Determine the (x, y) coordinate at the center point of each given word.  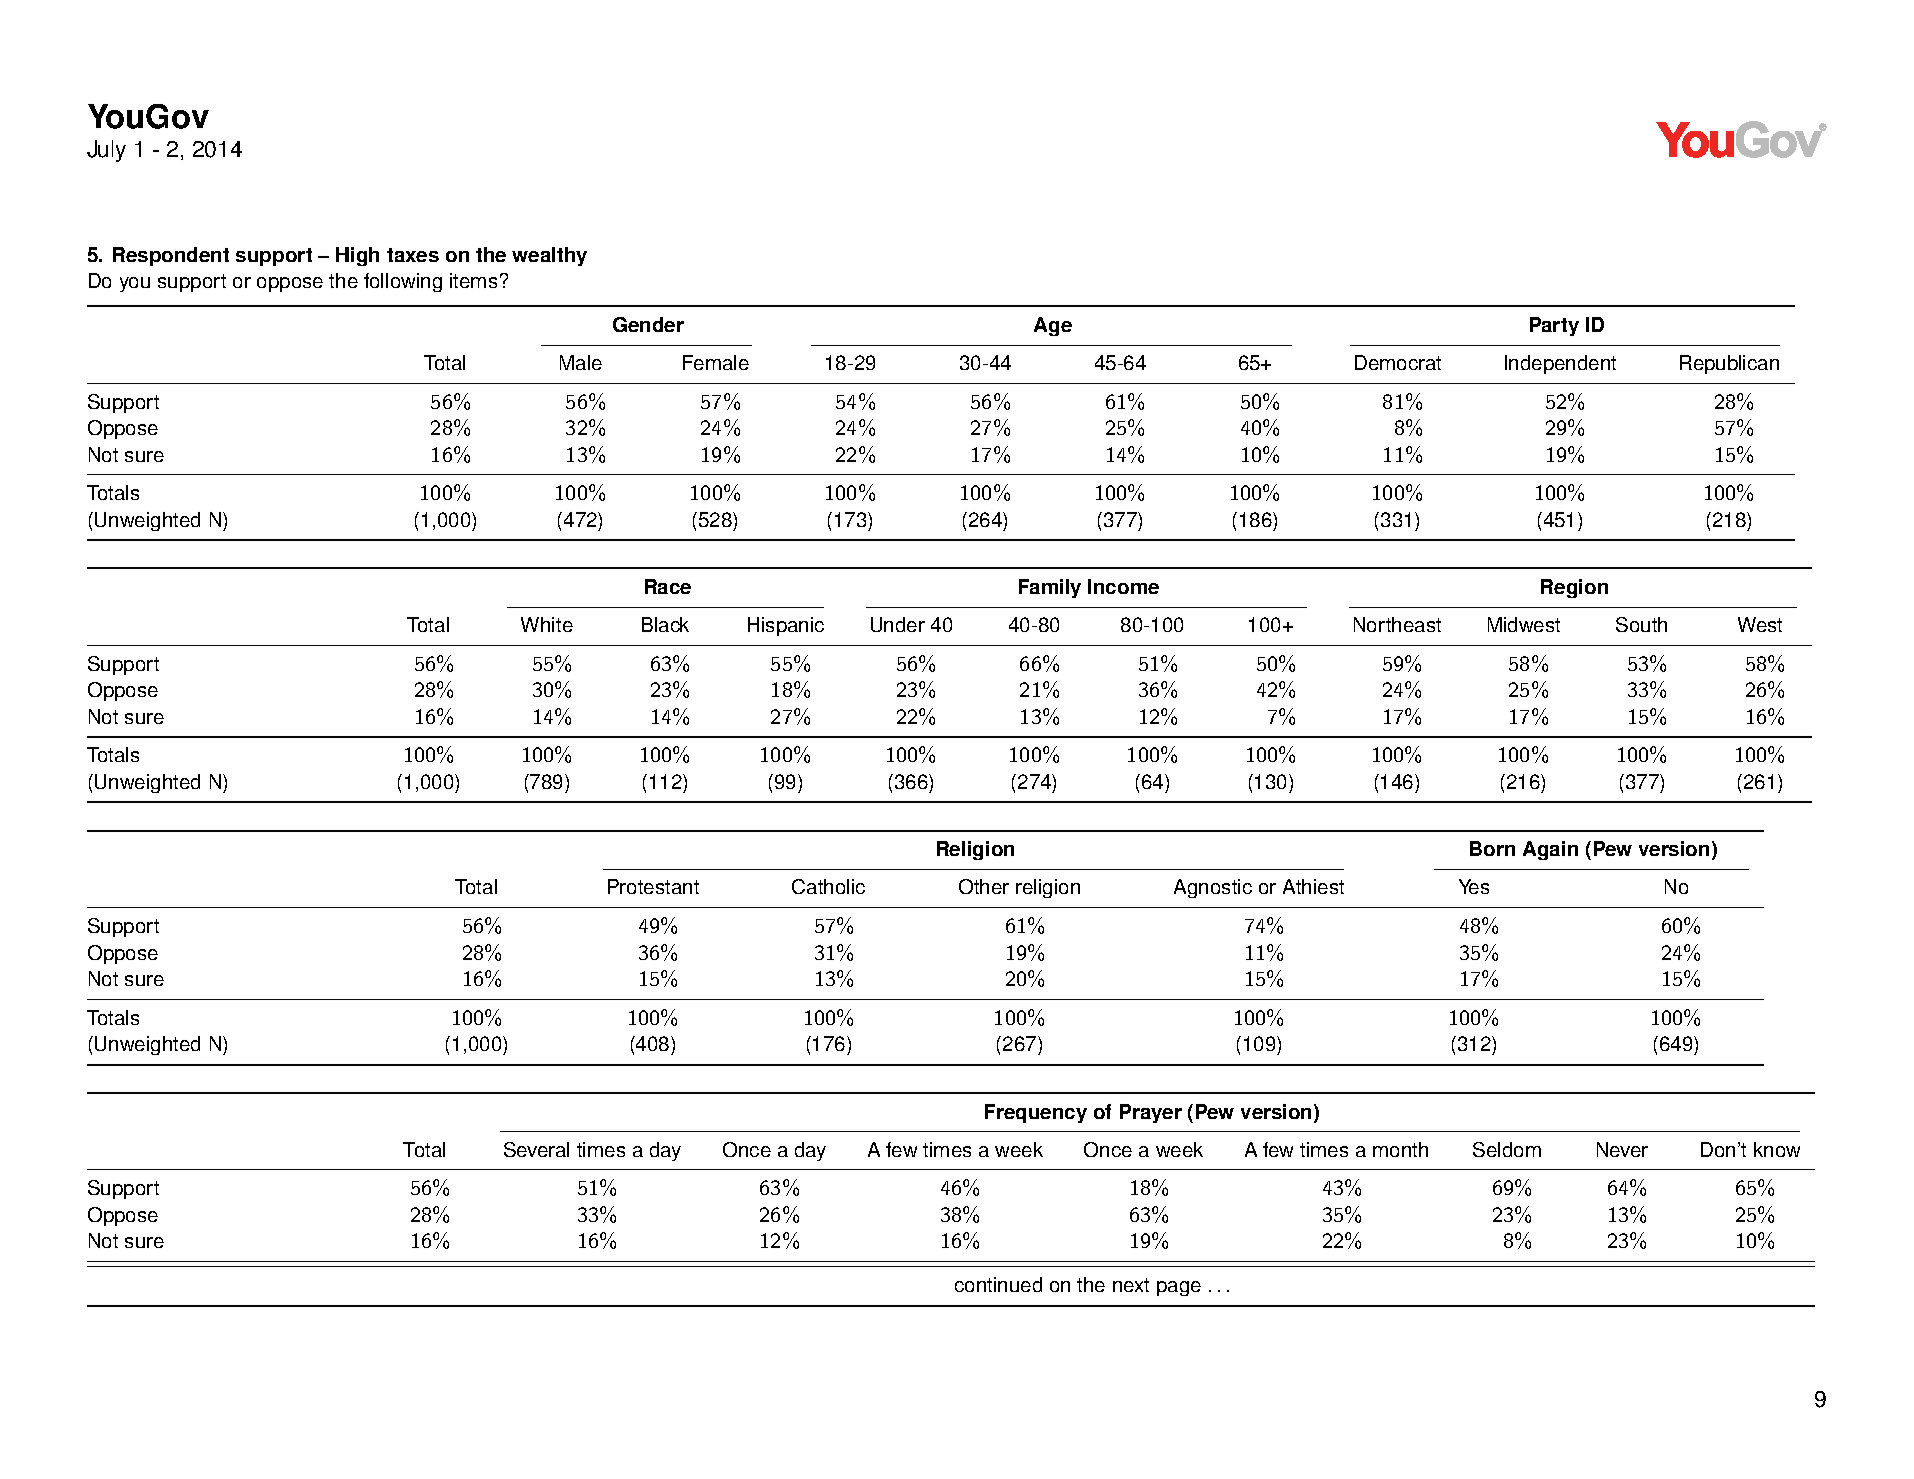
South (1641, 624)
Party (1554, 326)
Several (536, 1149)
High (357, 256)
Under (898, 624)
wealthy (549, 256)
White (547, 624)
